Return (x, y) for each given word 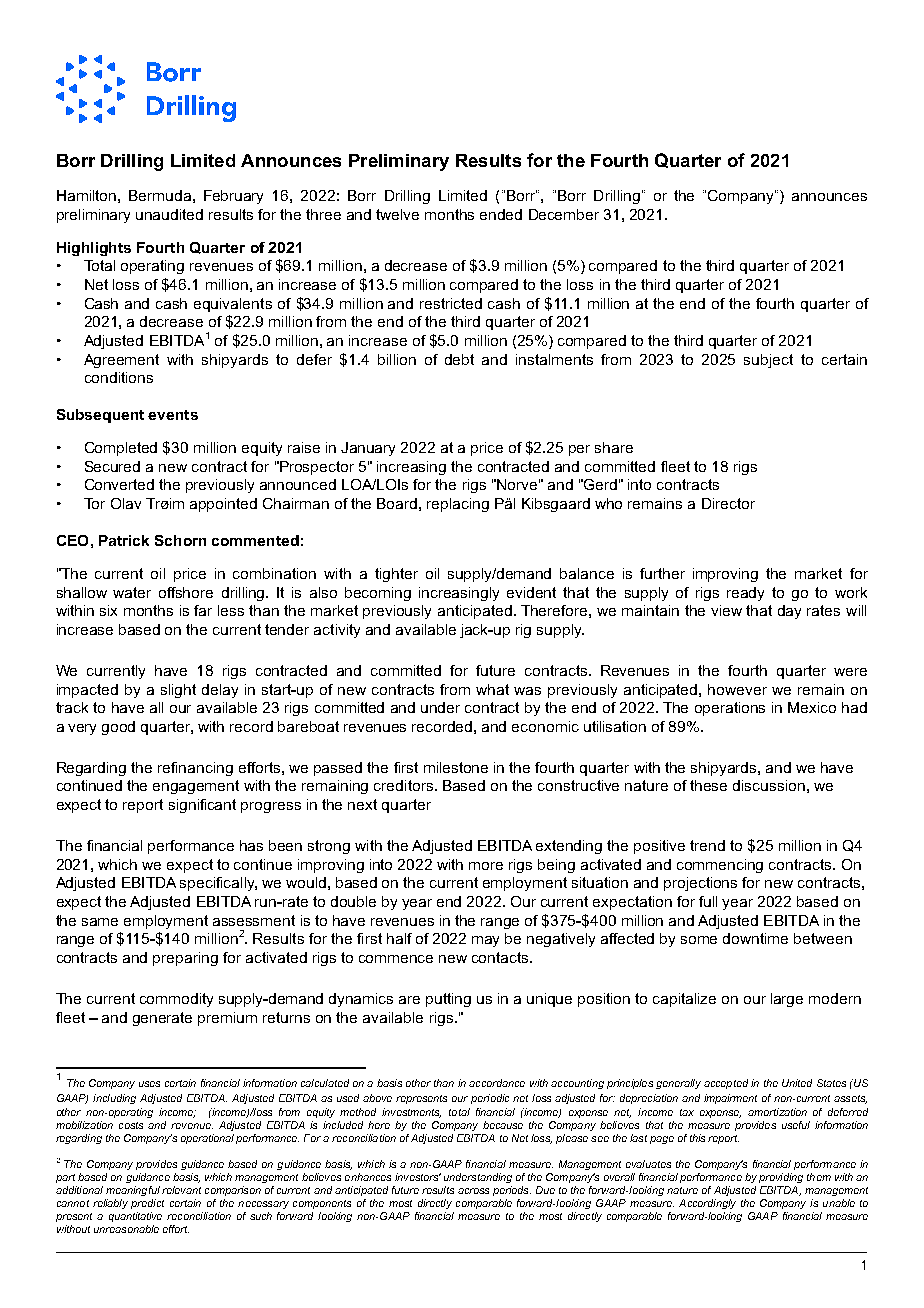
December (564, 214)
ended (501, 214)
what (492, 689)
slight (178, 691)
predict (147, 1204)
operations (730, 709)
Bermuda (160, 195)
